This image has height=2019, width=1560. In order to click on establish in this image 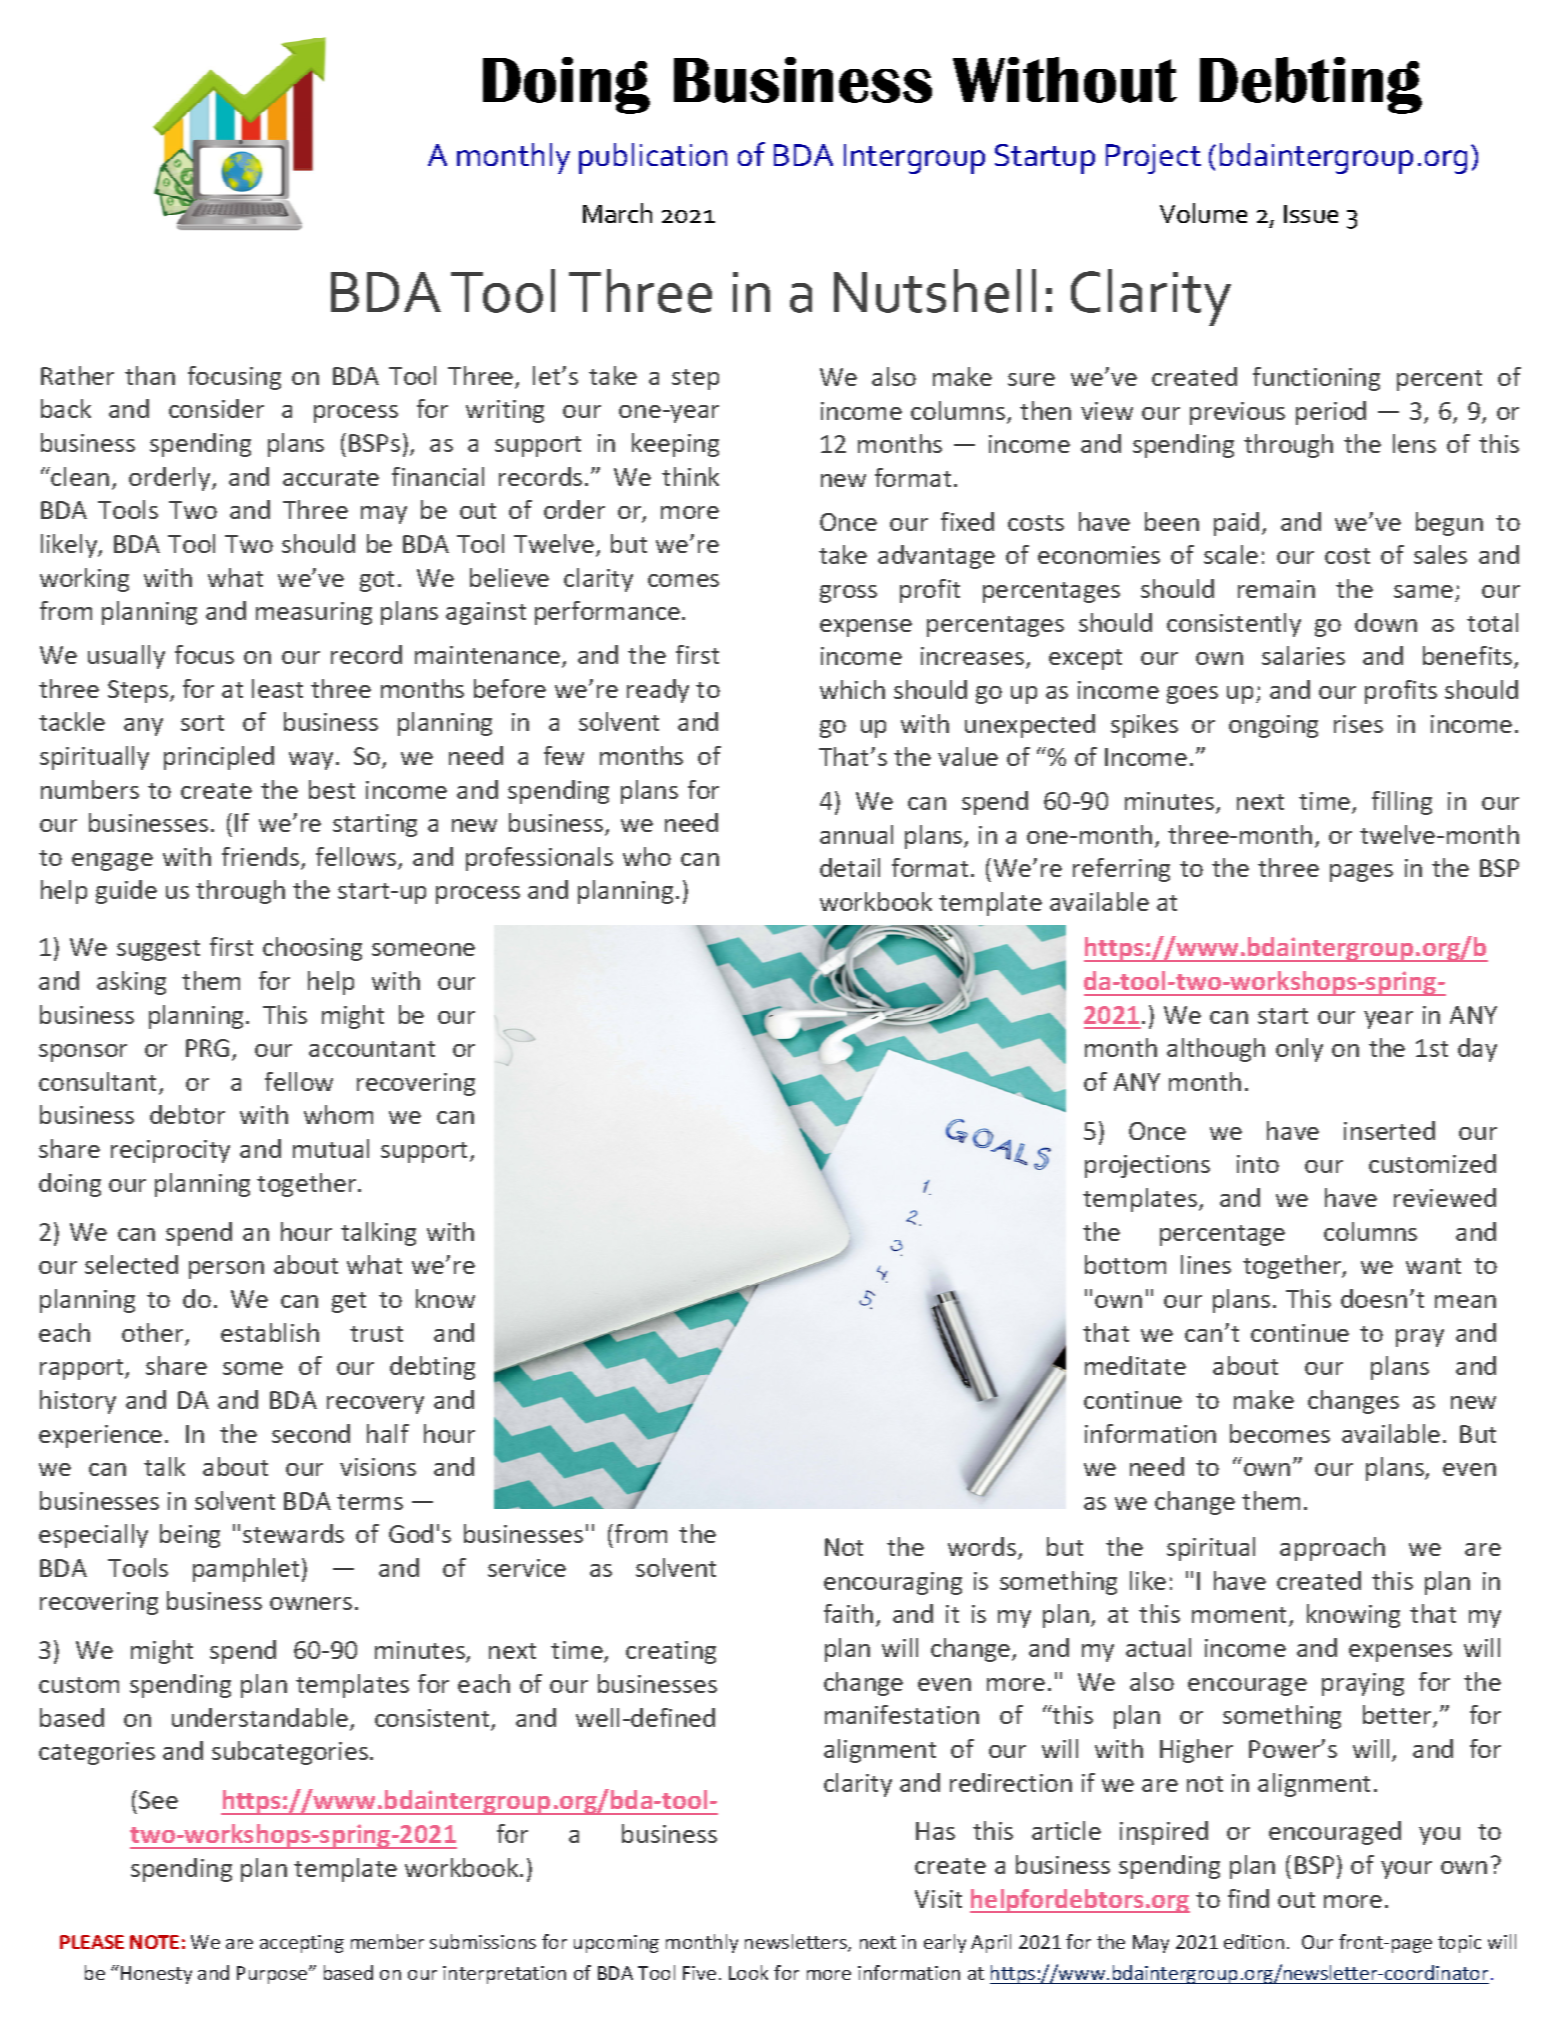, I will do `click(270, 1332)`.
